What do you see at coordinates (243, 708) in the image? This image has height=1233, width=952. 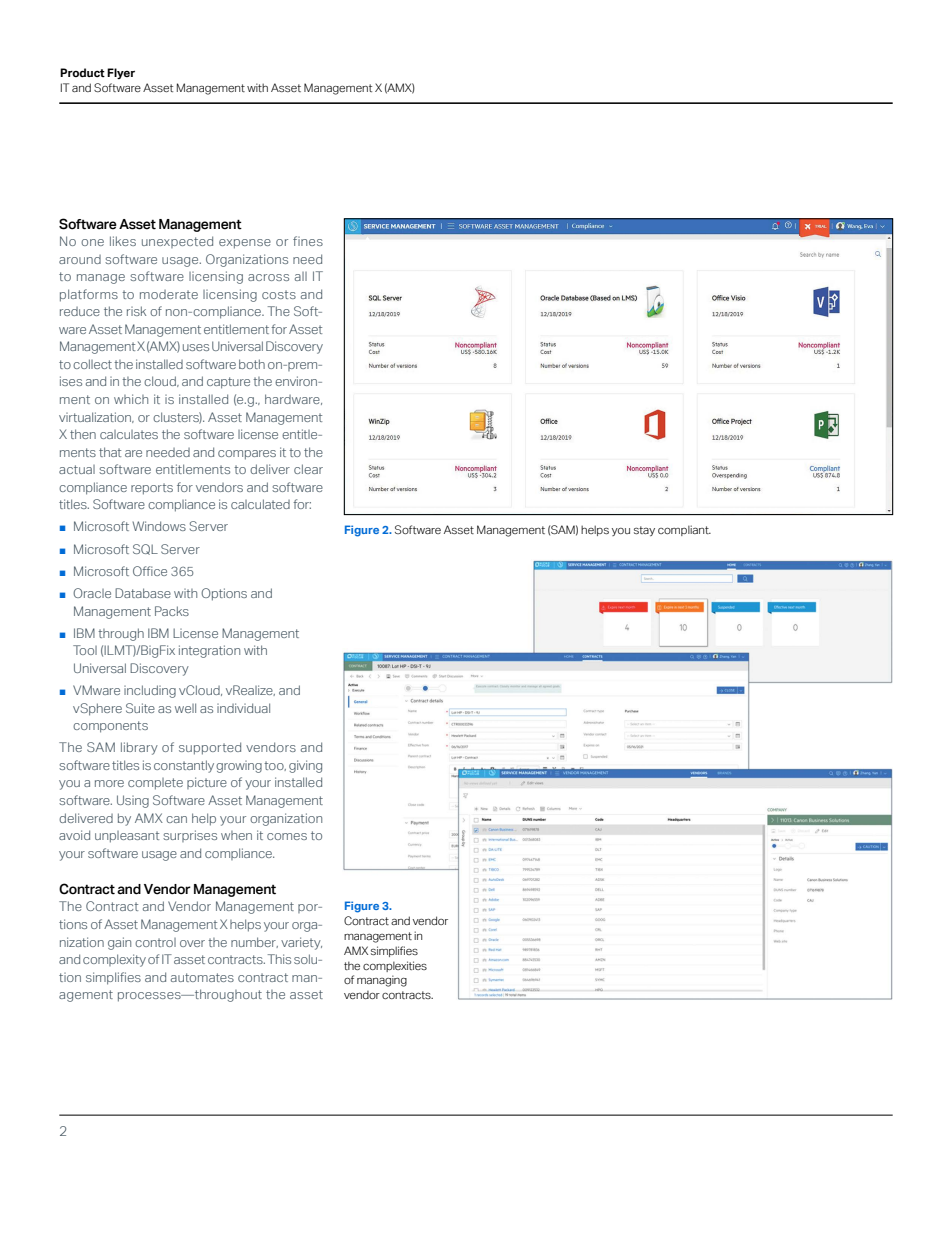 I see `individual` at bounding box center [243, 708].
